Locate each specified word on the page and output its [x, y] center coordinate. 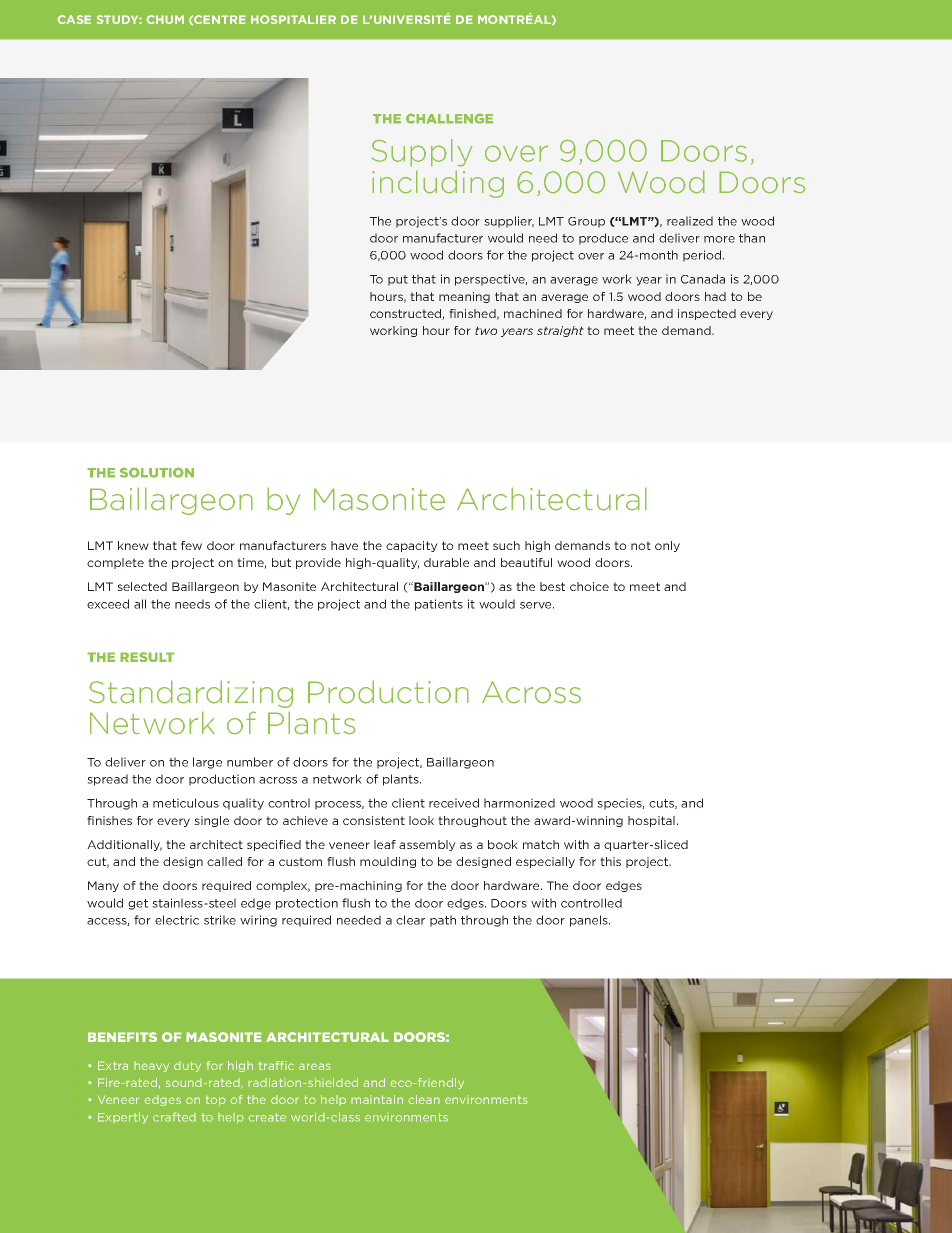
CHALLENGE [449, 118]
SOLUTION [157, 472]
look [421, 820]
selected [142, 586]
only [667, 546]
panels [590, 921]
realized [690, 221]
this [610, 861]
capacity [412, 546]
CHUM [165, 19]
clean [424, 1099]
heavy [151, 1066]
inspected [707, 314]
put [398, 280]
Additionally [124, 845]
